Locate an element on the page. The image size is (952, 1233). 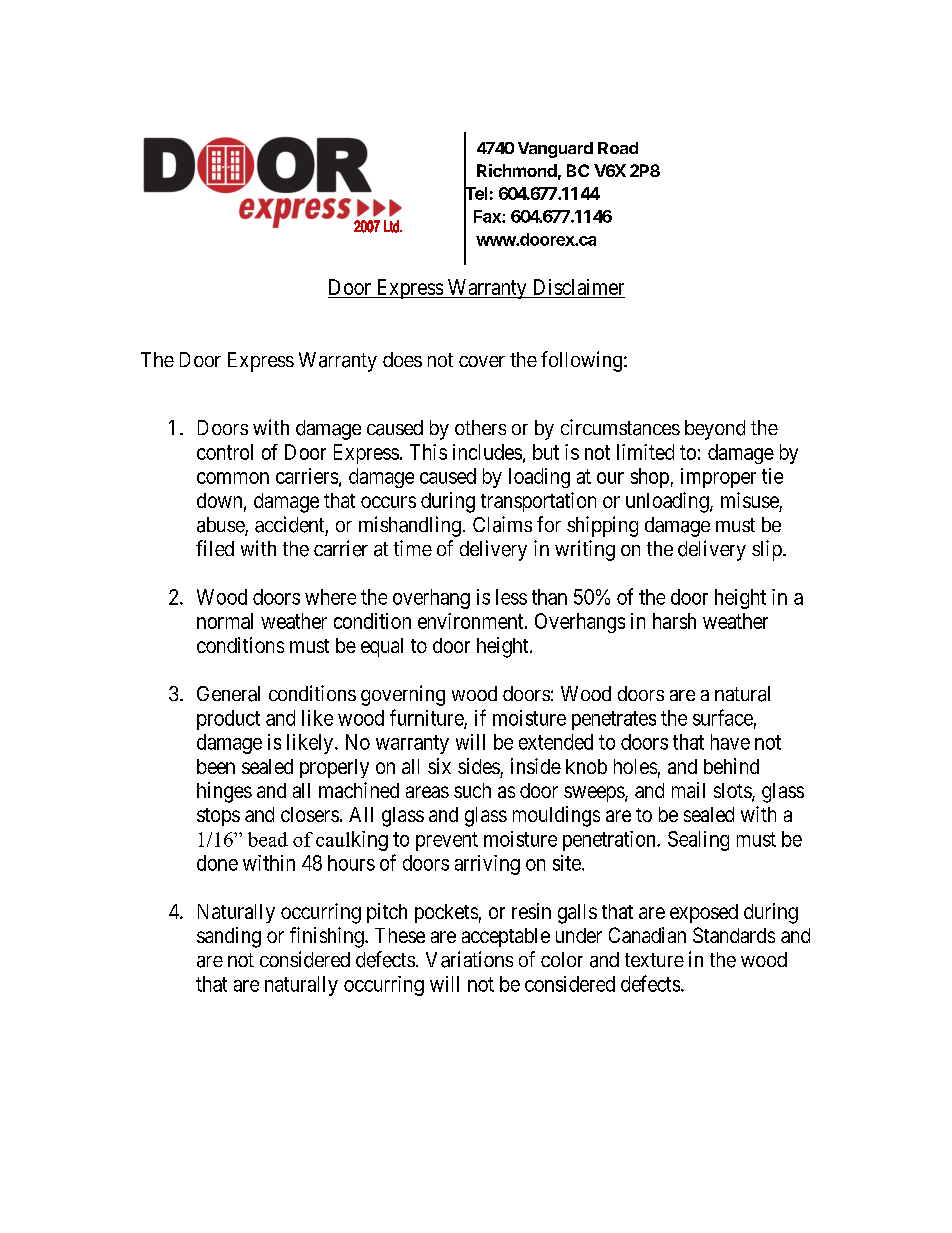
Vanguard is located at coordinates (555, 150).
